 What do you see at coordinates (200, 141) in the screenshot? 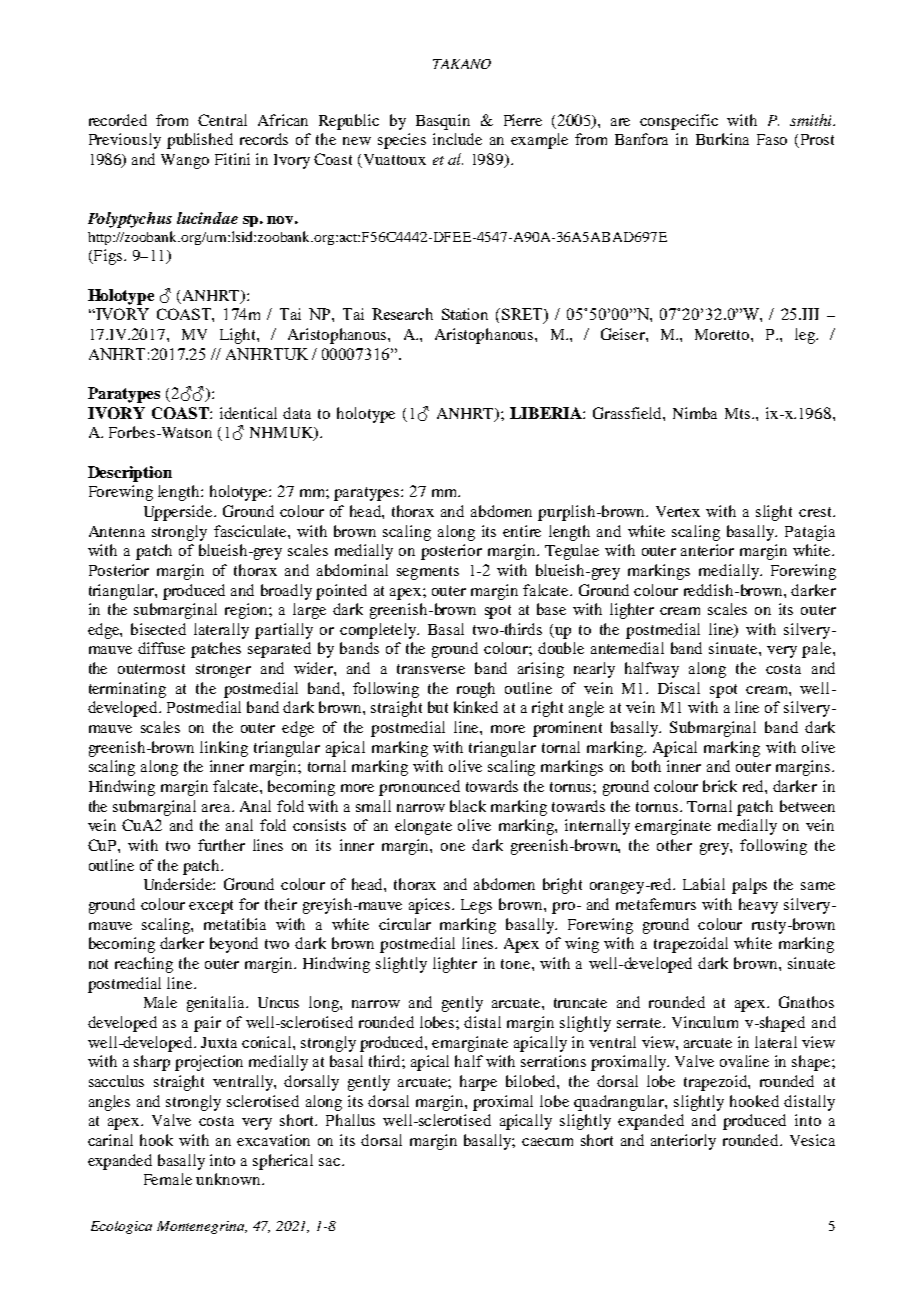
I see `published` at bounding box center [200, 141].
